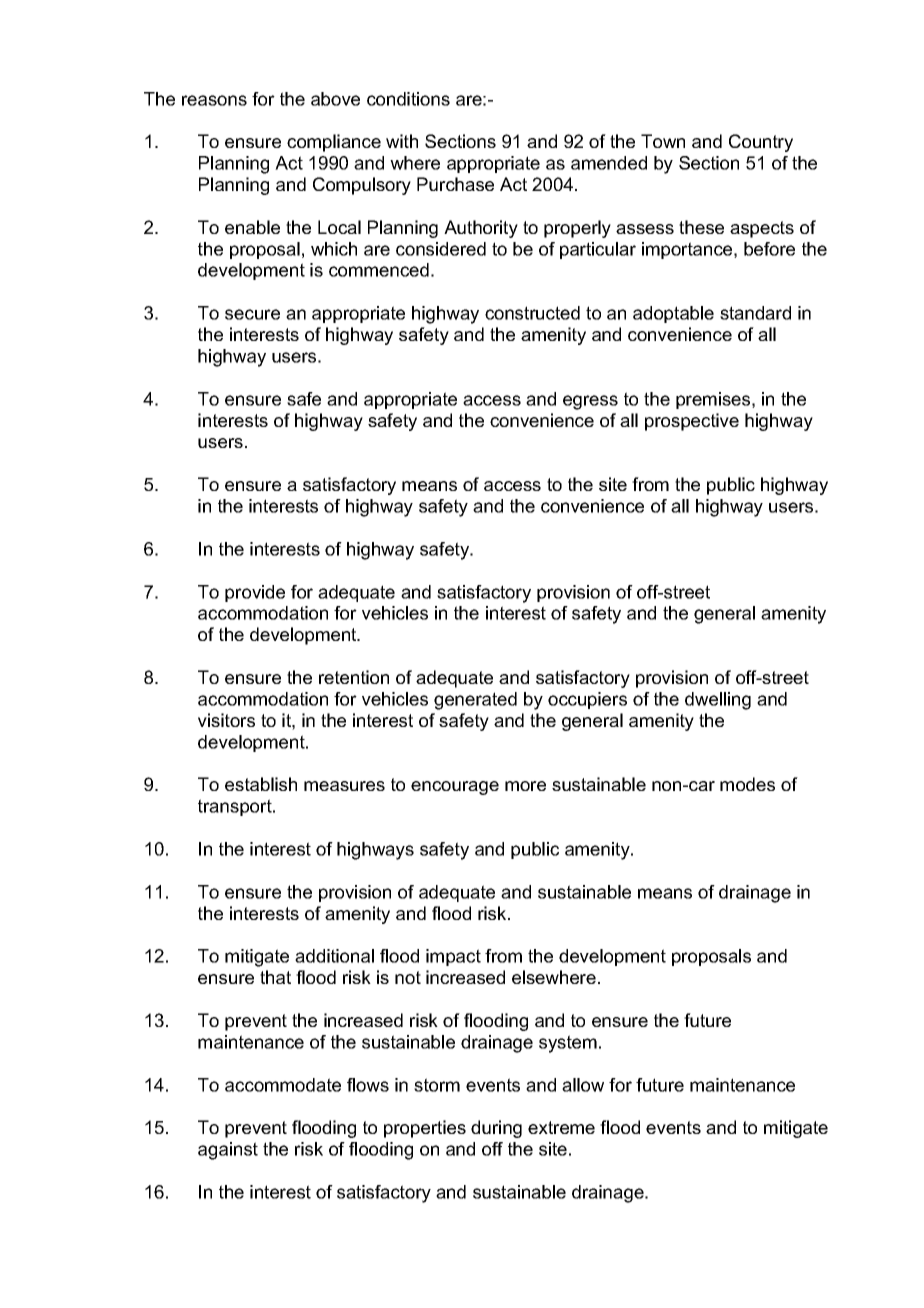  What do you see at coordinates (663, 141) in the screenshot?
I see `Town` at bounding box center [663, 141].
